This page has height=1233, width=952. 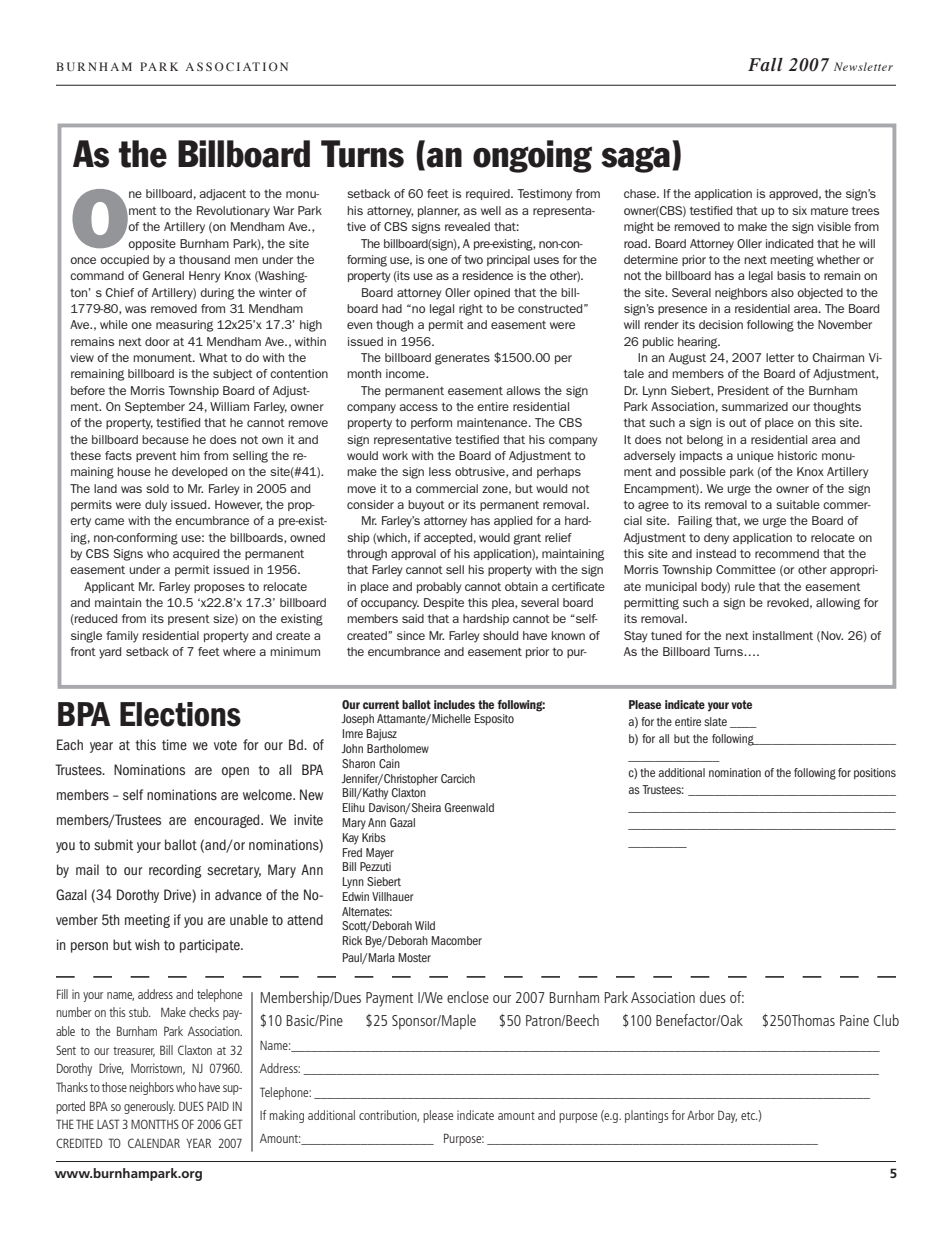 I want to click on ongoing, so click(x=532, y=156).
